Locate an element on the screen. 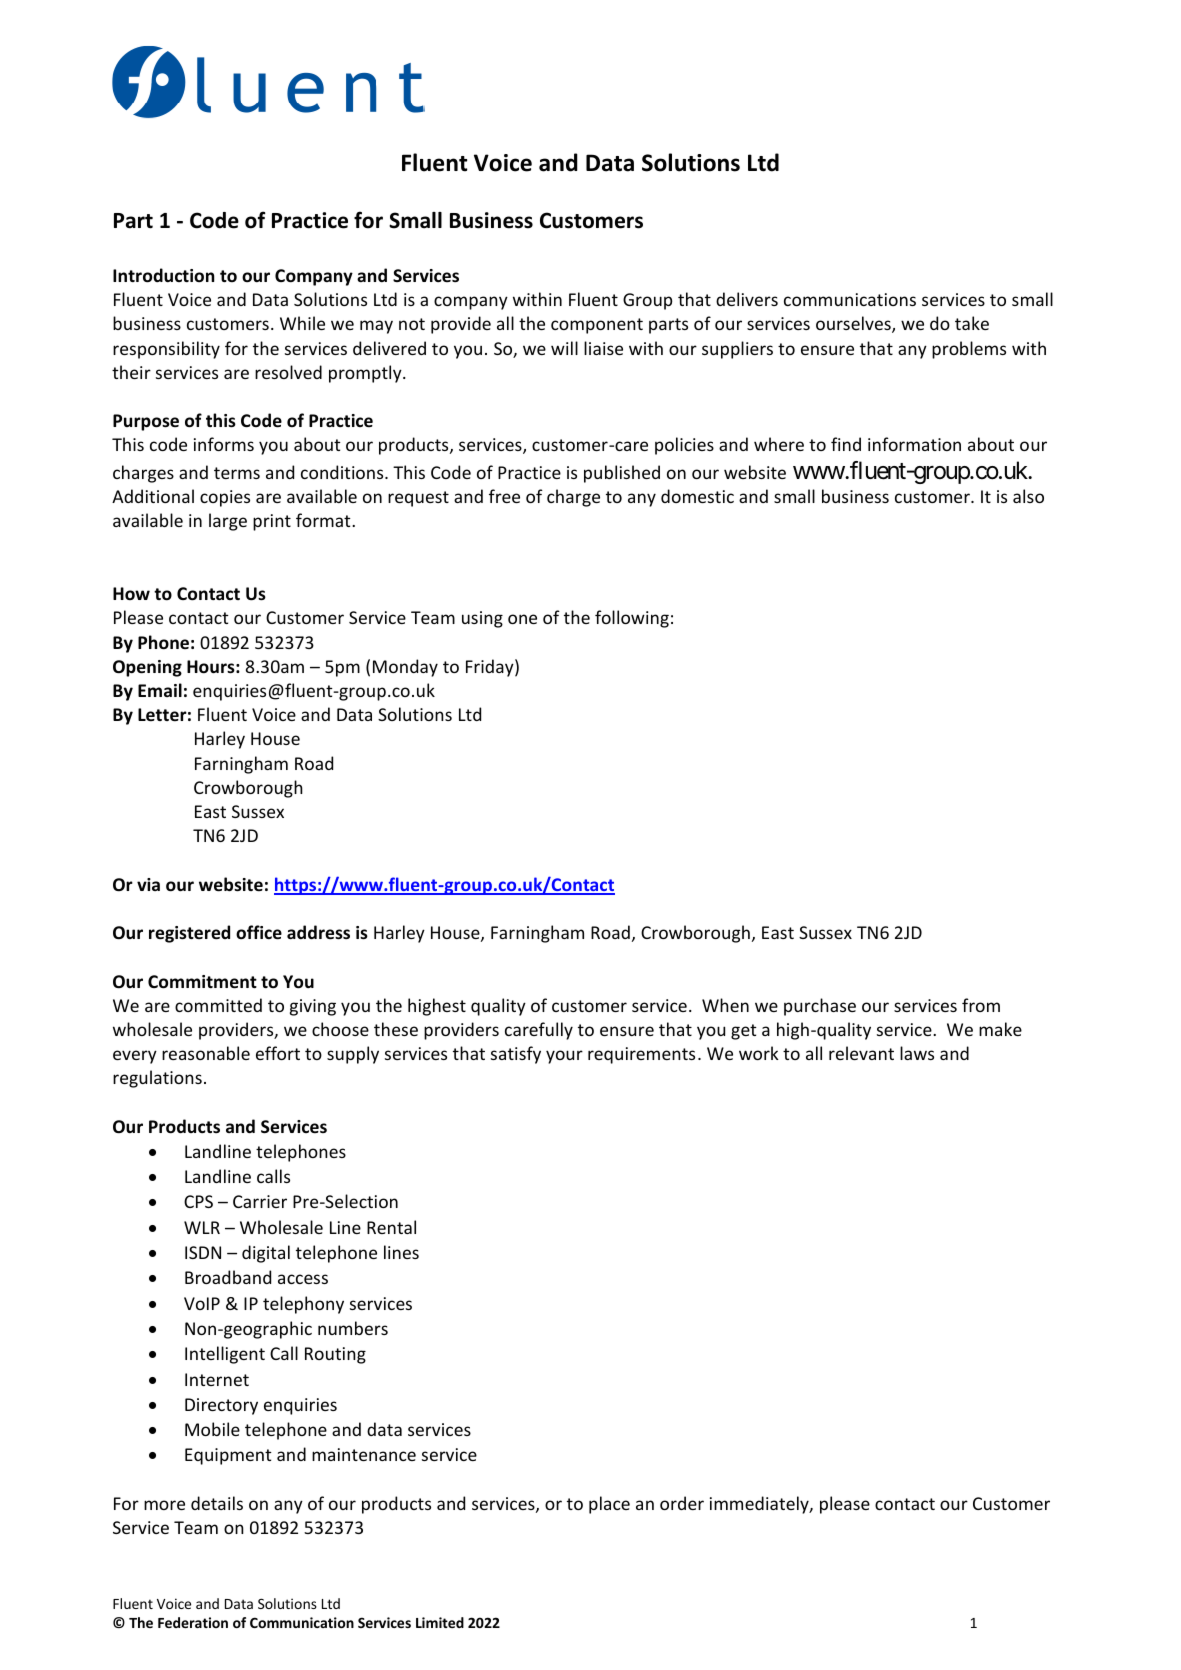 The image size is (1181, 1670). While is located at coordinates (302, 323).
